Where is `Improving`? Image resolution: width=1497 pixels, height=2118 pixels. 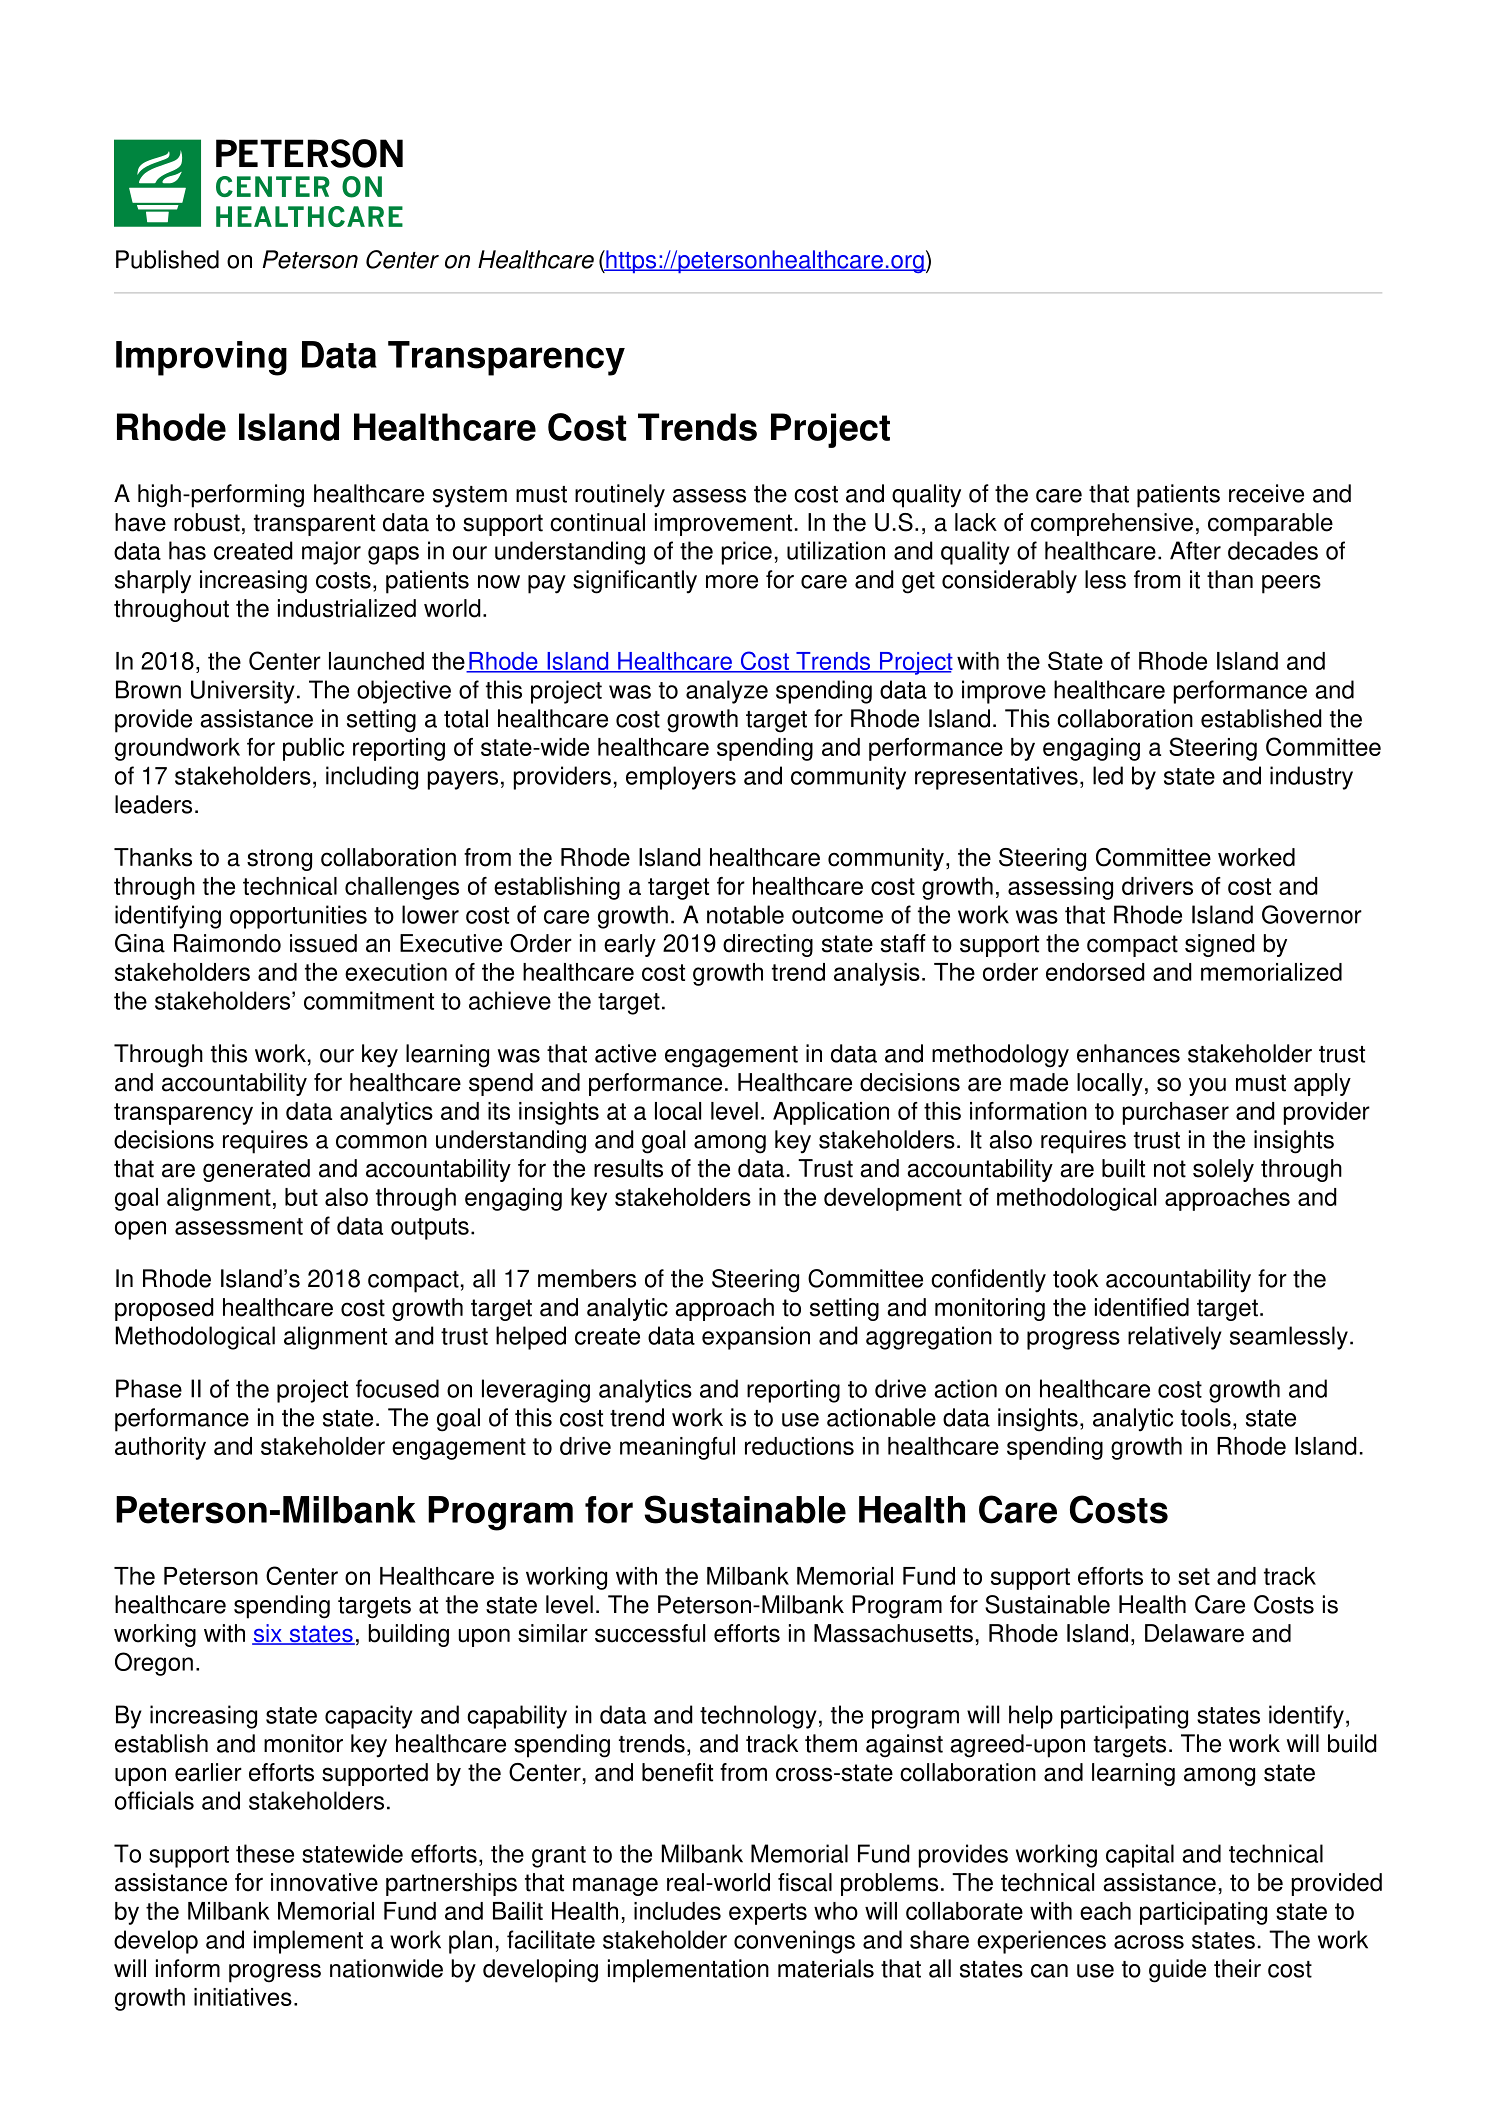 Improving is located at coordinates (201, 358).
